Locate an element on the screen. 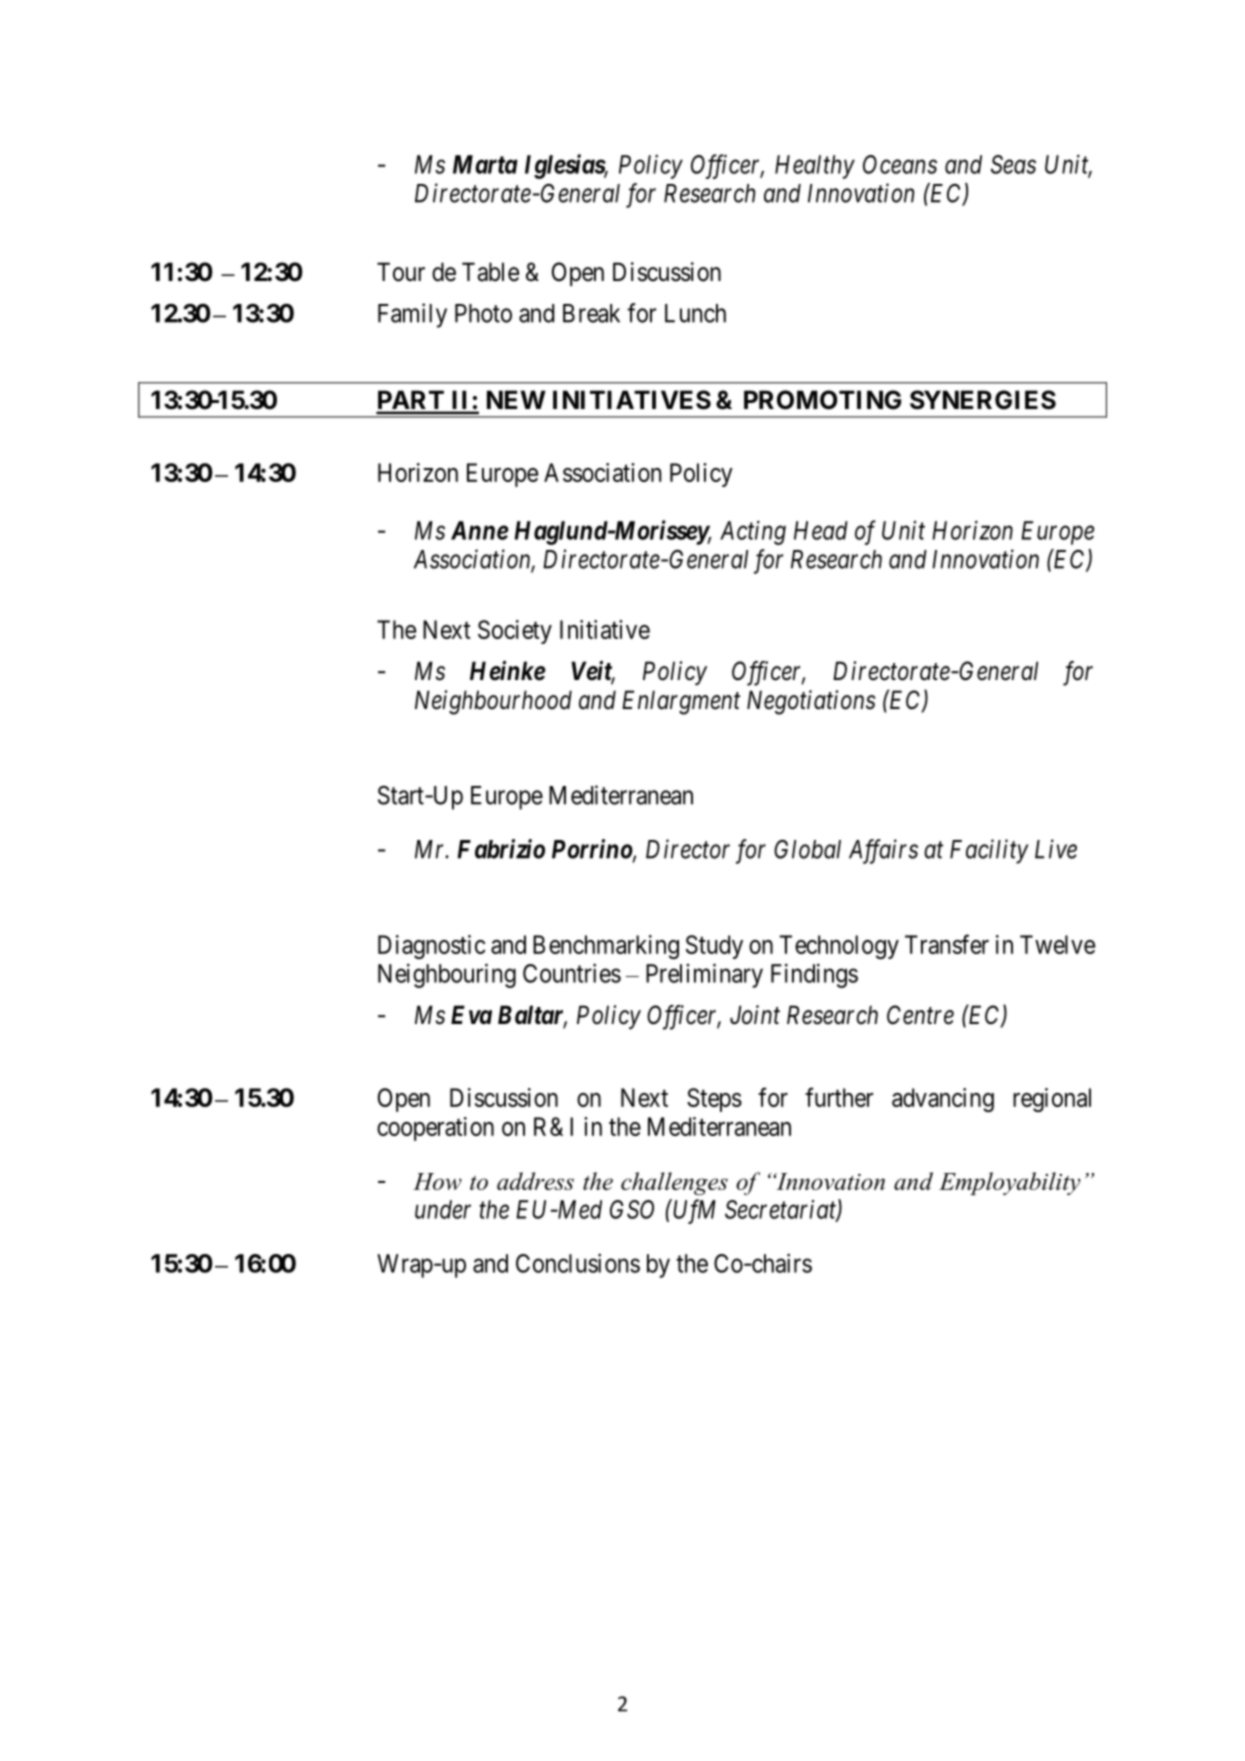 The height and width of the screenshot is (1761, 1245). Seas is located at coordinates (1013, 164).
